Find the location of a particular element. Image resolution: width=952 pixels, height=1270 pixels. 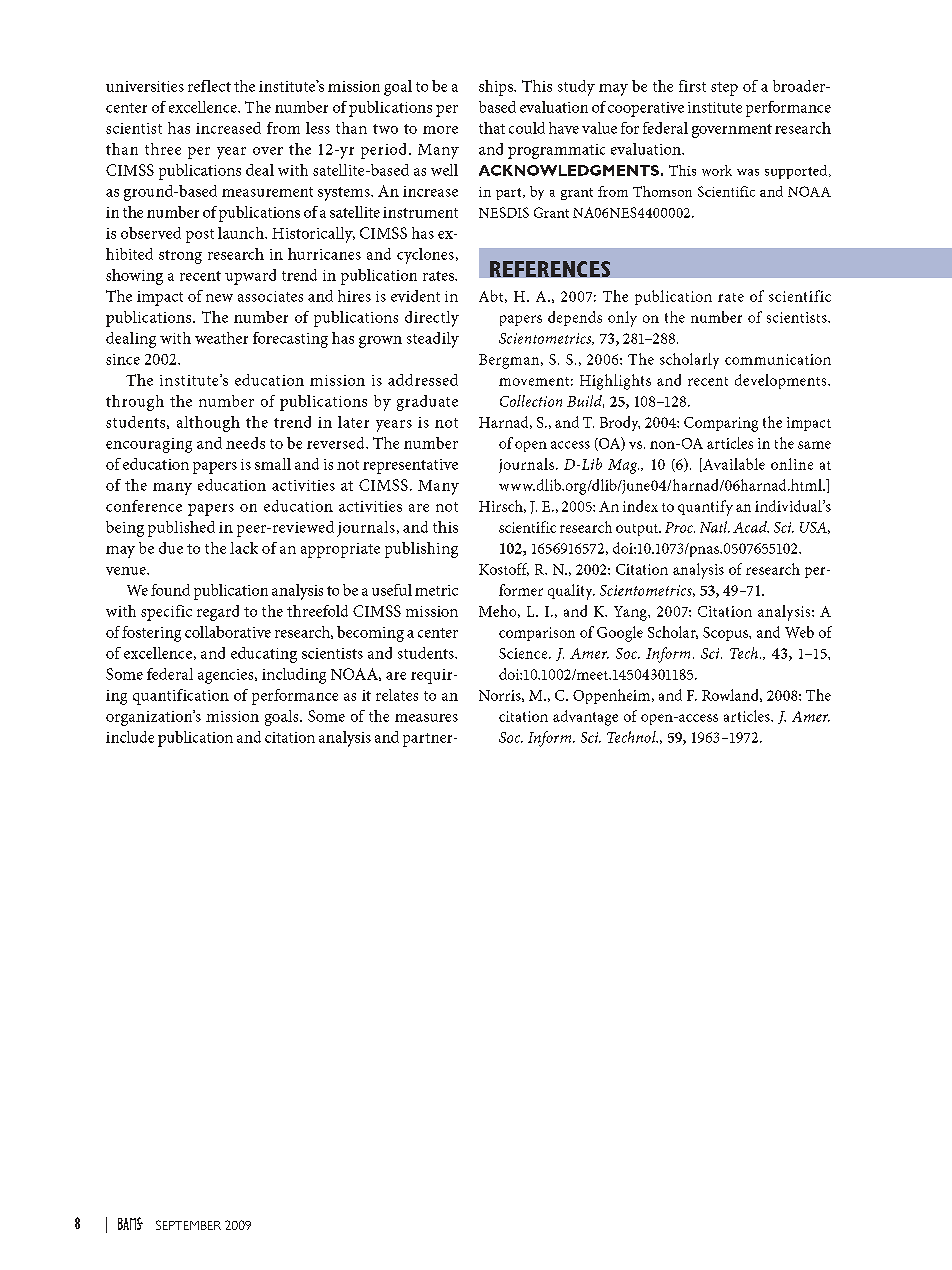

Available is located at coordinates (733, 465).
